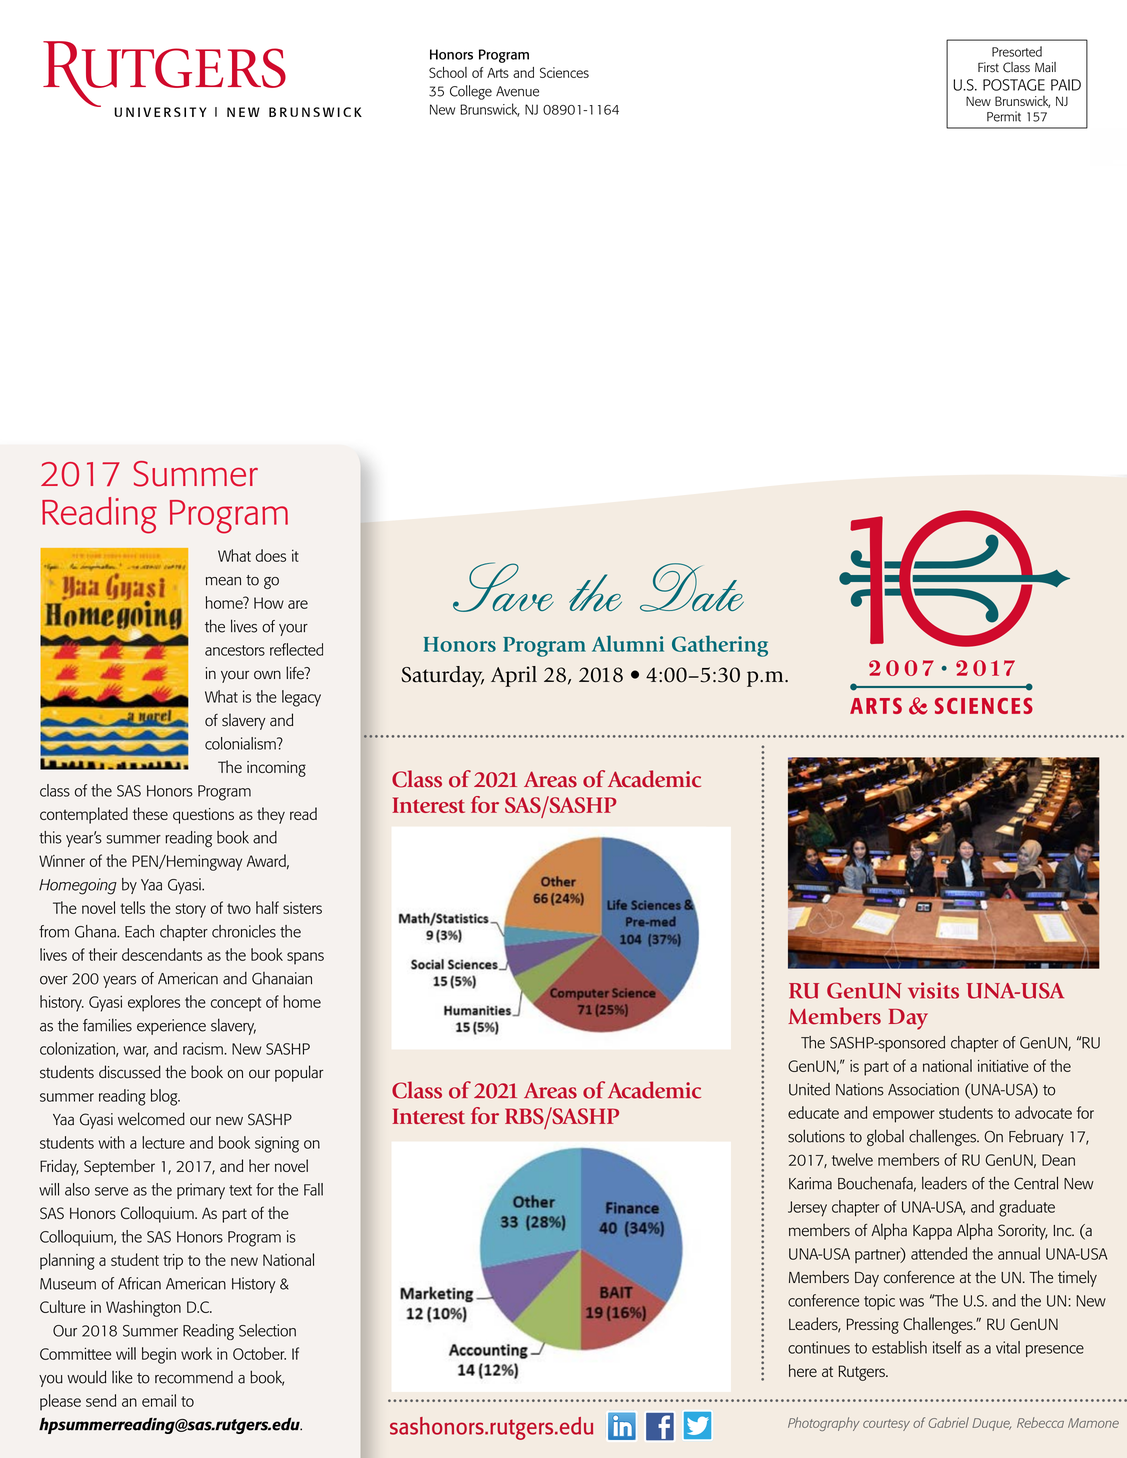 The height and width of the screenshot is (1458, 1127). I want to click on Permit, so click(1004, 116).
